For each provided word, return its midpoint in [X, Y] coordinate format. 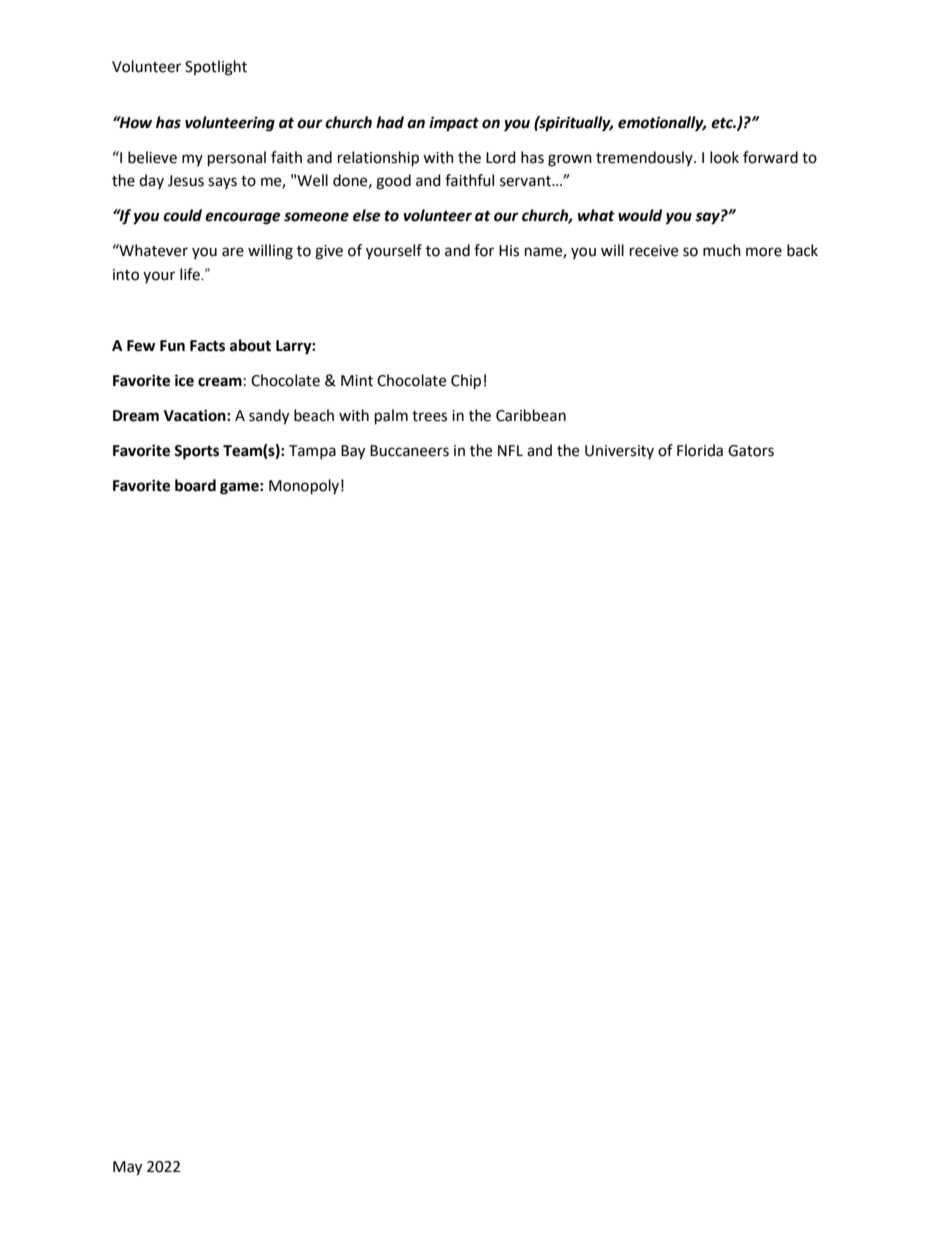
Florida [700, 450]
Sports [196, 452]
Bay [353, 452]
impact [454, 124]
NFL [510, 450]
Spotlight [216, 68]
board [195, 485]
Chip [466, 382]
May [127, 1168]
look [724, 157]
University [619, 452]
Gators [751, 451]
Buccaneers [409, 451]
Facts [207, 346]
